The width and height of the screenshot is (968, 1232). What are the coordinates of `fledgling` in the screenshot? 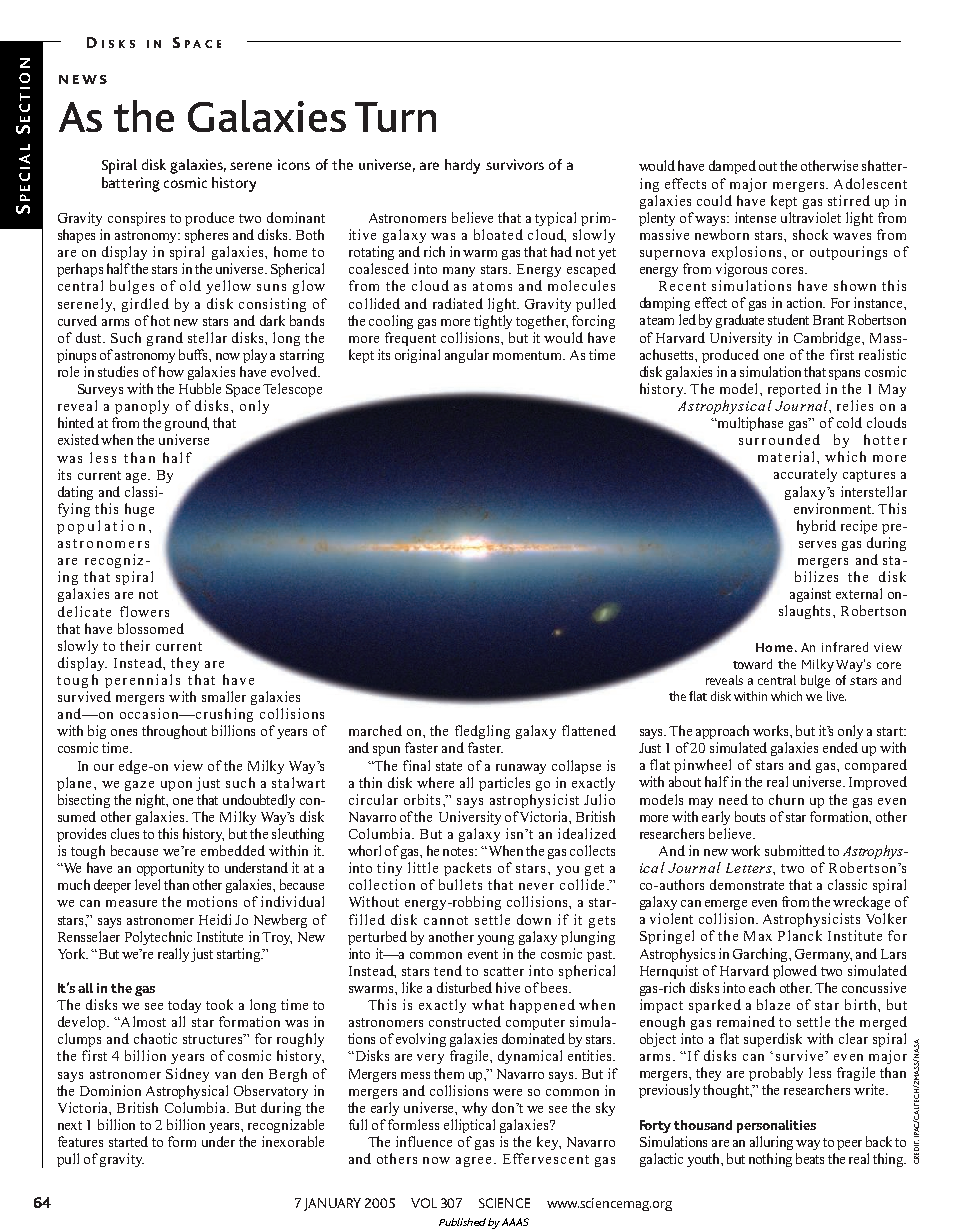 It's located at (482, 732).
